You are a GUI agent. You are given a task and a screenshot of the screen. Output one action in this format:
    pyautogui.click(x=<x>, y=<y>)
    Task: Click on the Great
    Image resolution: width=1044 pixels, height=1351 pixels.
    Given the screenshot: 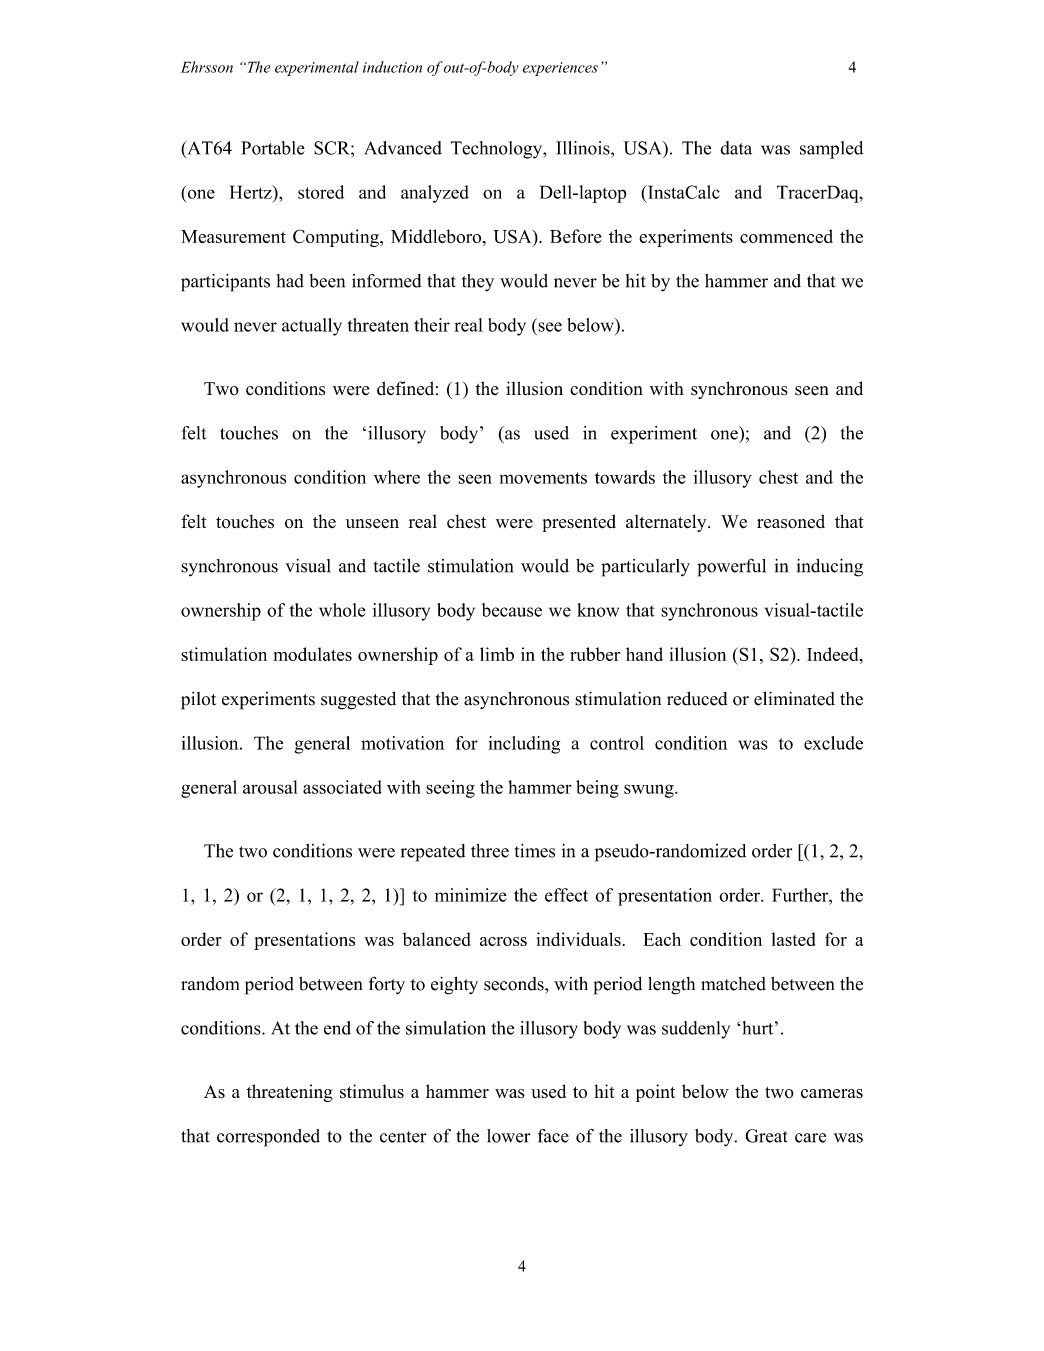 What is the action you would take?
    pyautogui.click(x=766, y=1136)
